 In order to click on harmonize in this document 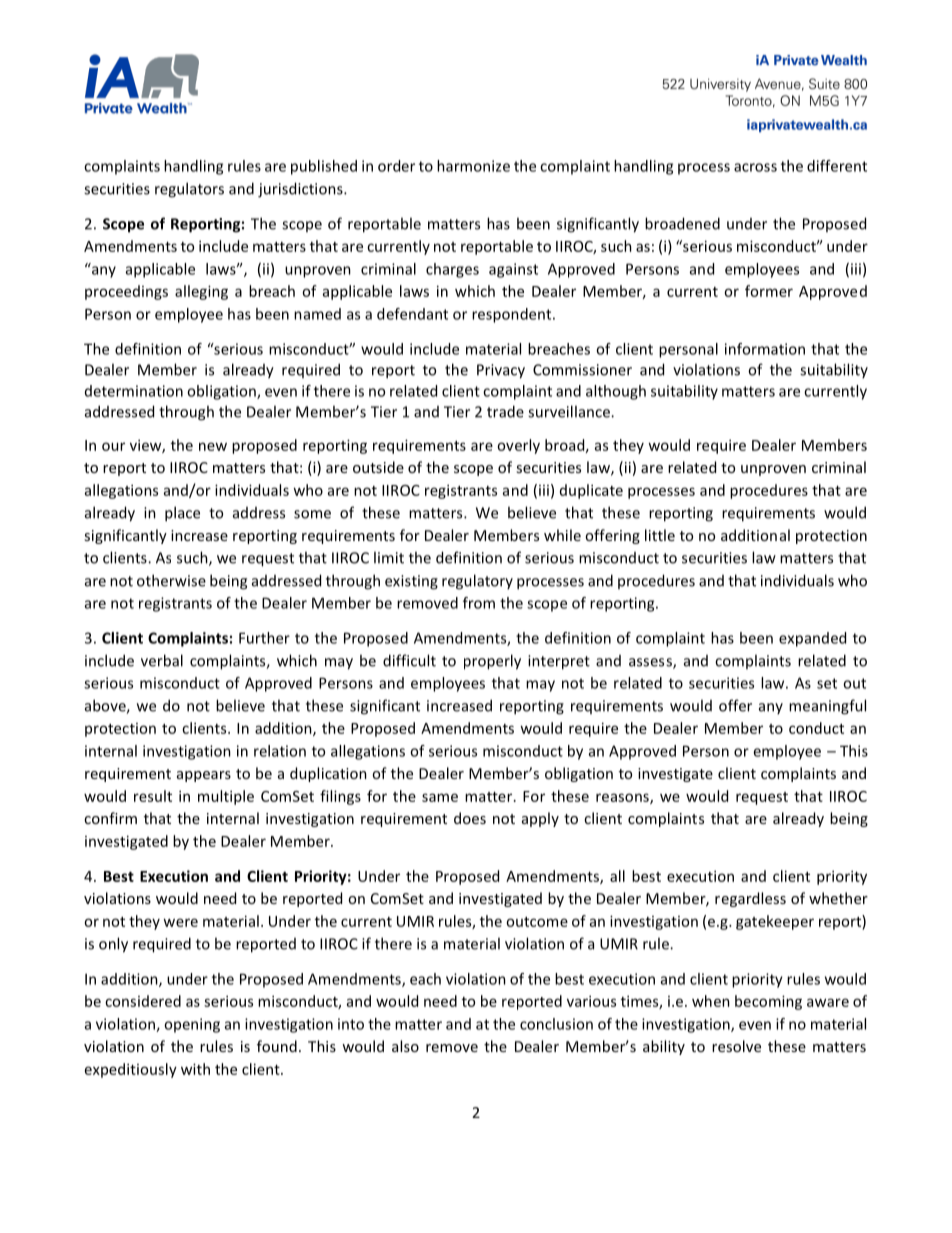, I will do `click(473, 166)`.
